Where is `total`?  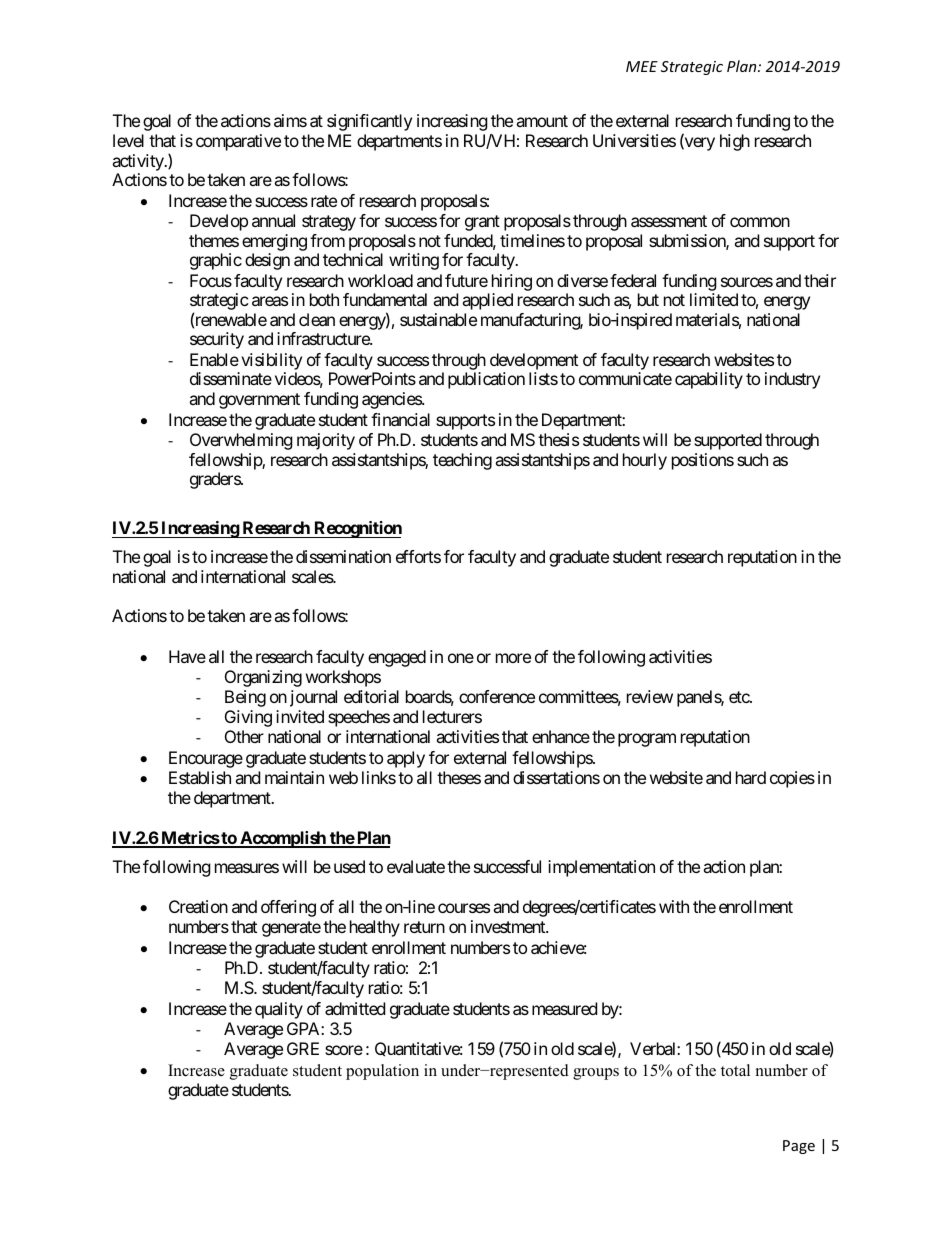 total is located at coordinates (735, 1070).
